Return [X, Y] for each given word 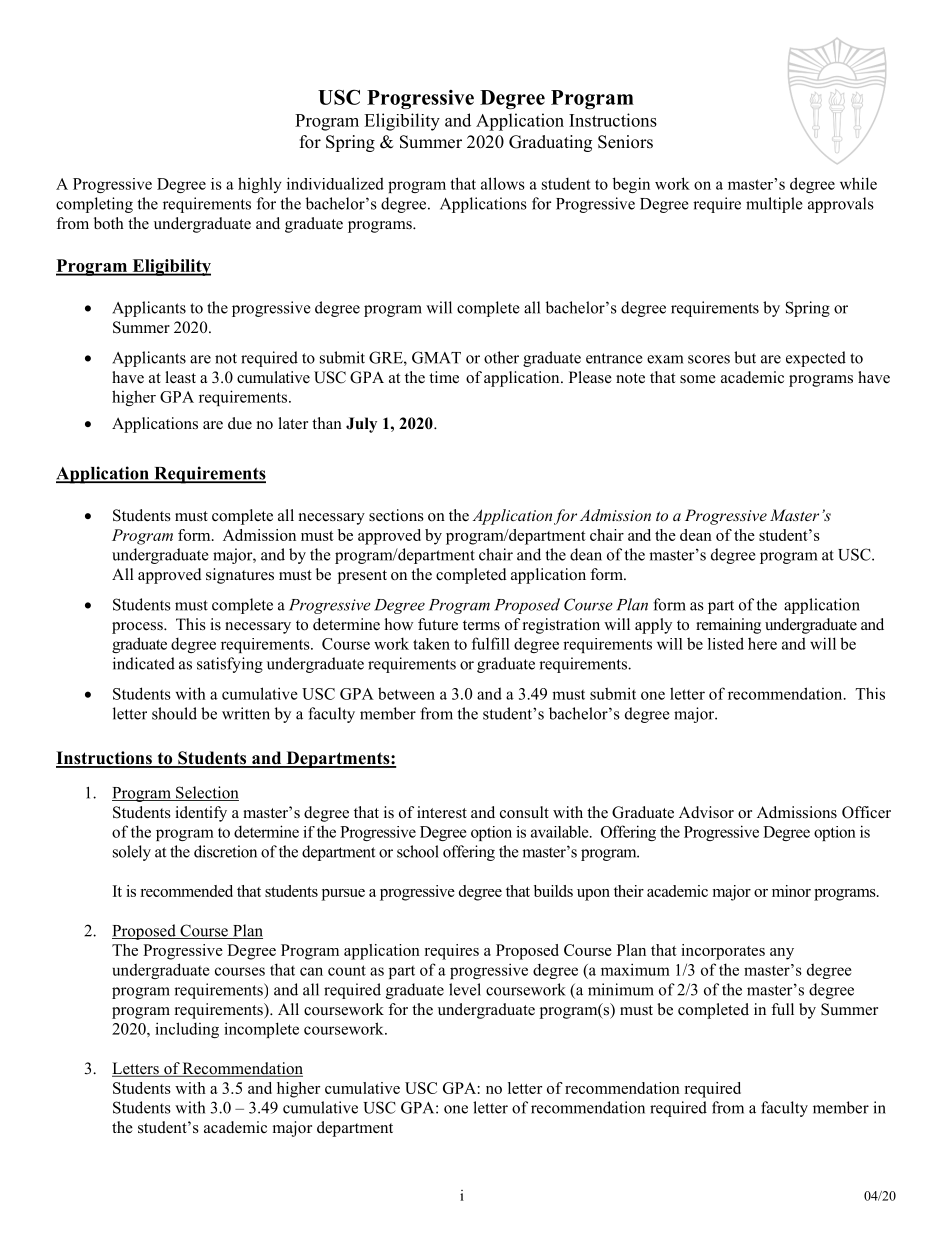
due [240, 423]
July [361, 425]
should [174, 713]
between [406, 693]
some [698, 379]
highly [260, 185]
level [465, 989]
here [762, 643]
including [187, 1030]
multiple [774, 205]
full [782, 1009]
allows [503, 183]
